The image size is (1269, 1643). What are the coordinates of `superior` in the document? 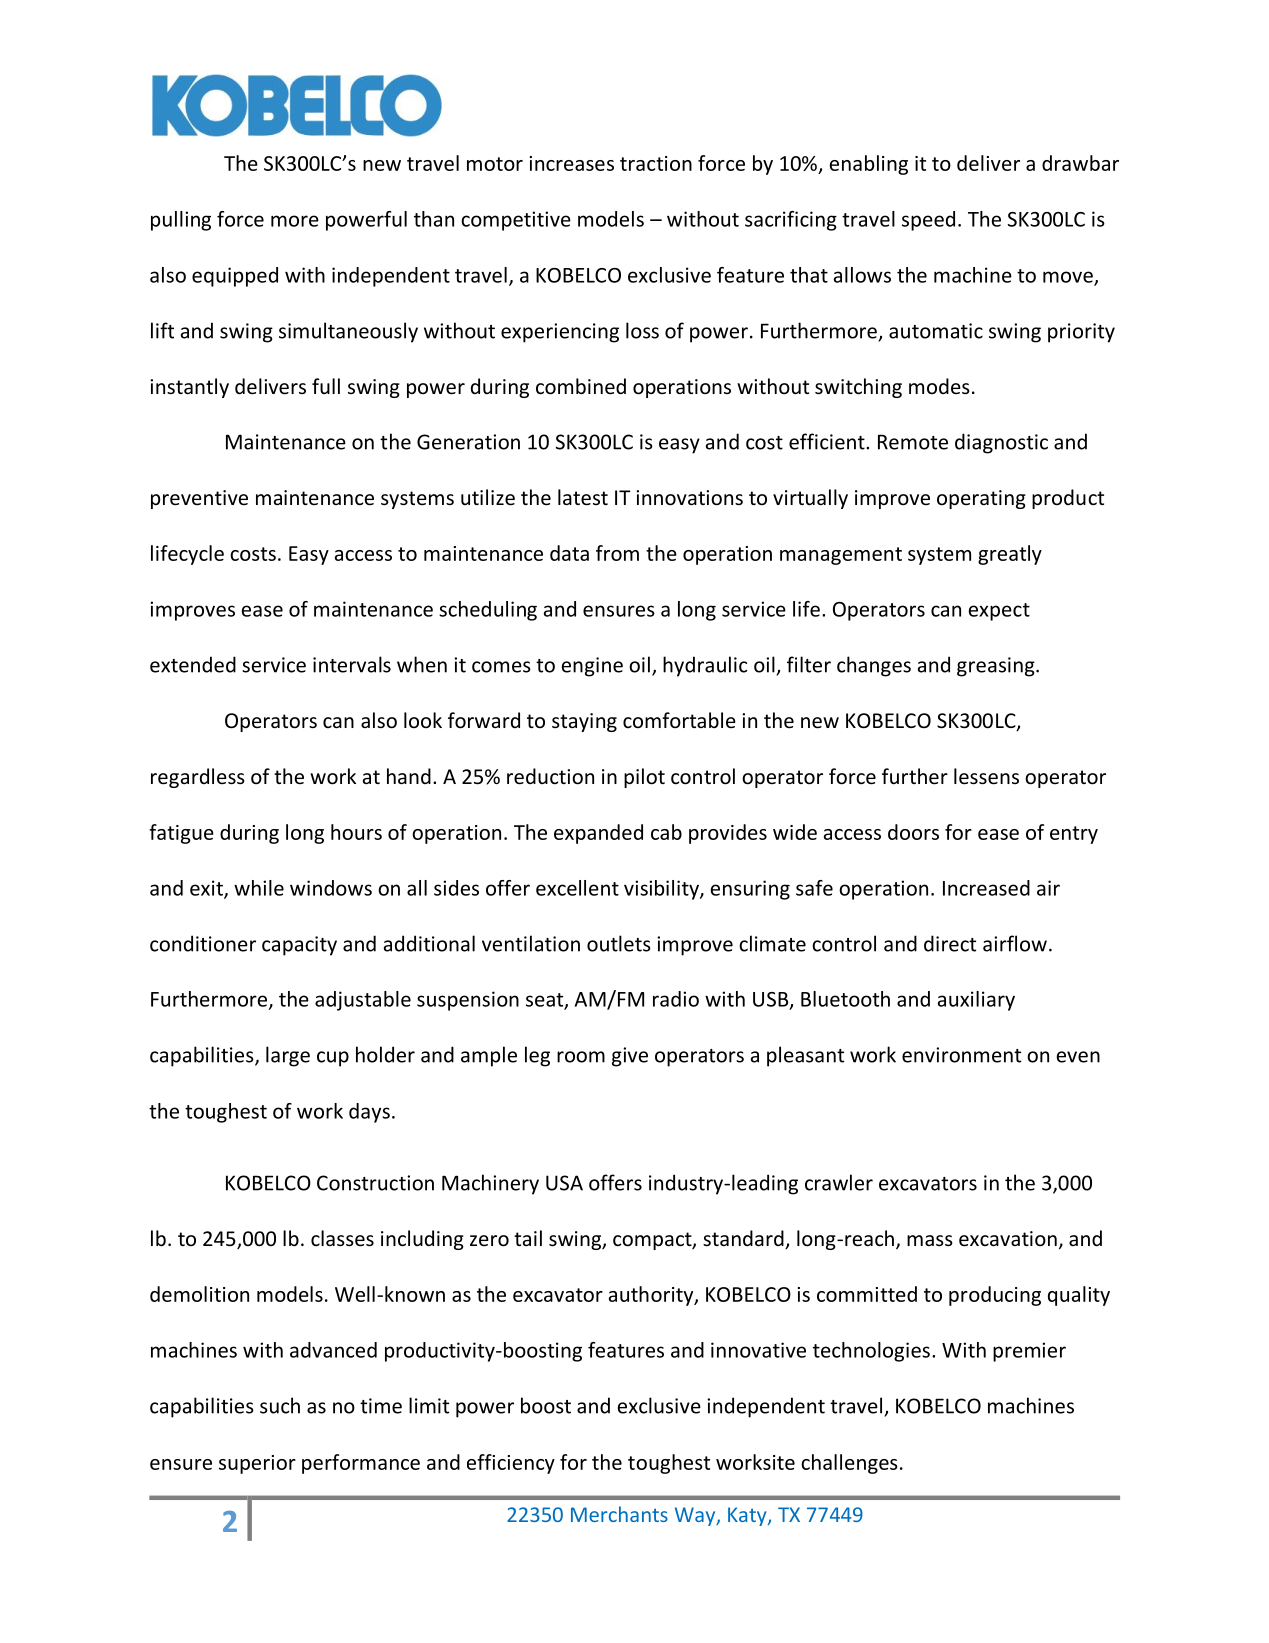 It's located at (257, 1464).
